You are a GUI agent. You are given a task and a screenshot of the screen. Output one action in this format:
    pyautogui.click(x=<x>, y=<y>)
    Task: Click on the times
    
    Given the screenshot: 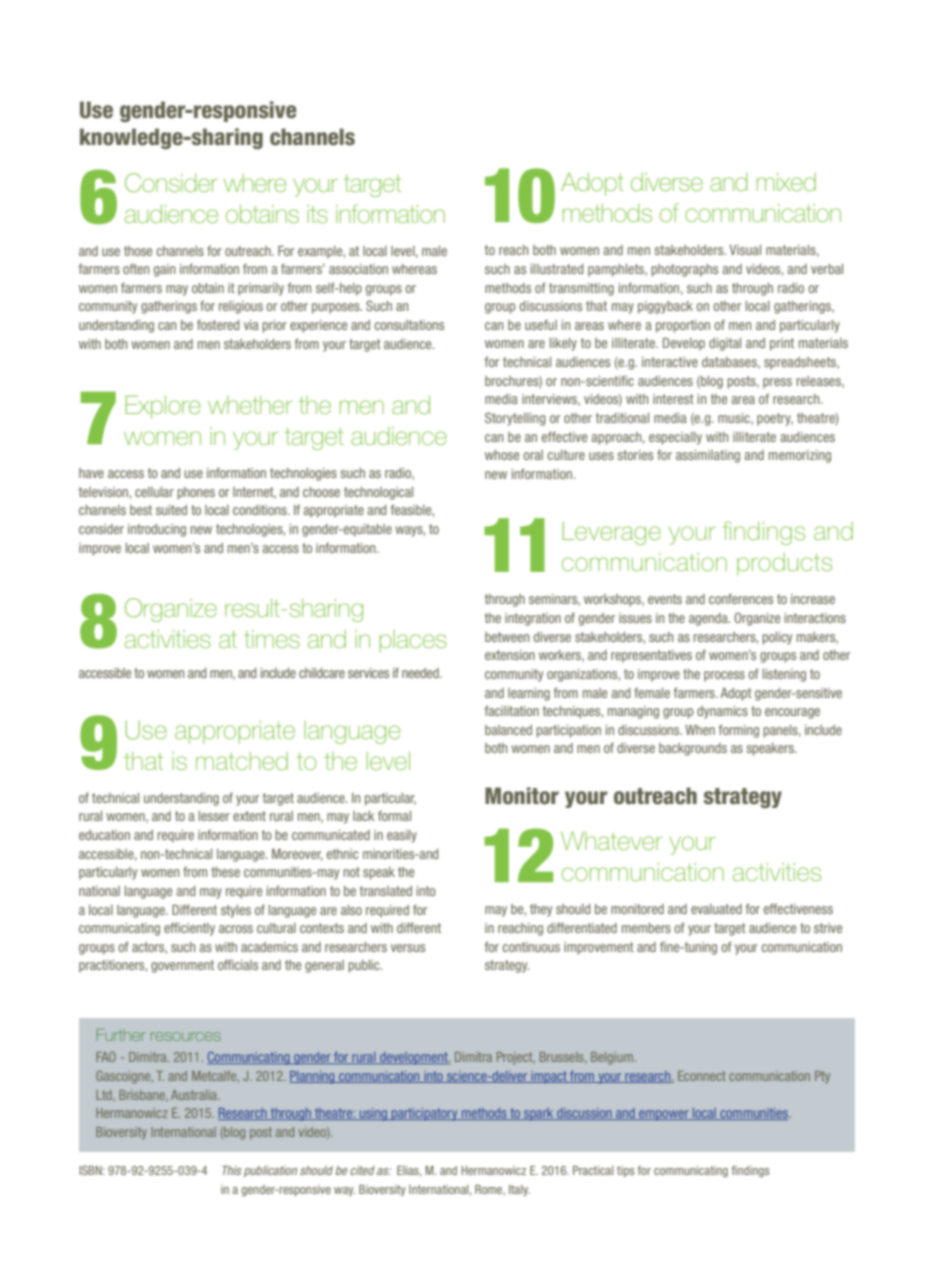 What is the action you would take?
    pyautogui.click(x=272, y=639)
